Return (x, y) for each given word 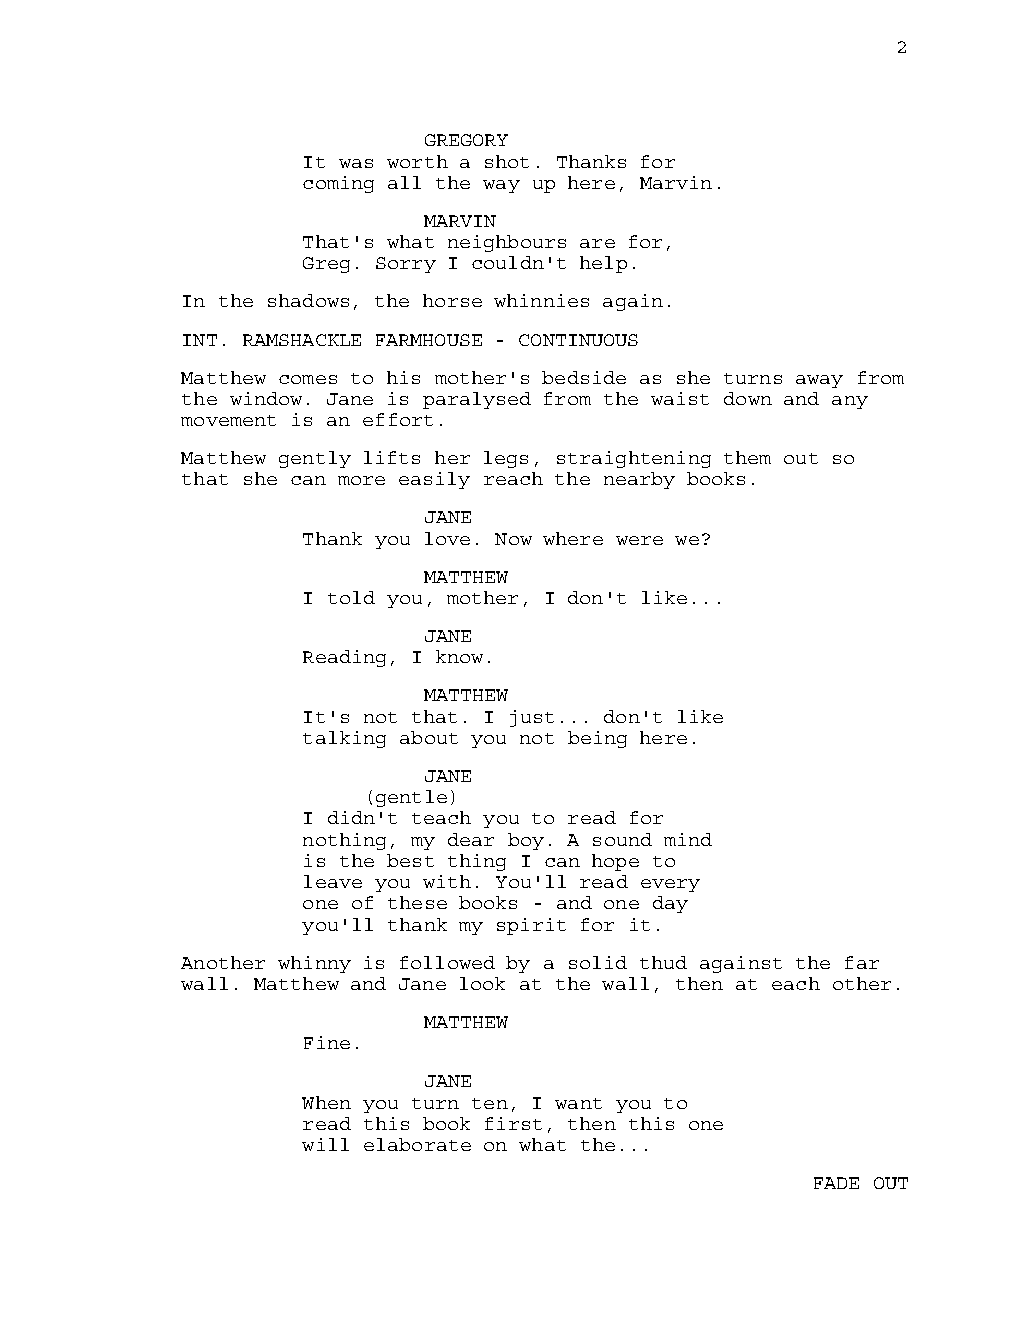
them (747, 457)
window (266, 398)
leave (333, 881)
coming (338, 184)
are (597, 243)
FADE (836, 1183)
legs (506, 459)
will (325, 1144)
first (513, 1123)
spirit (531, 926)
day (670, 904)
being (597, 739)
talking (344, 739)
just (532, 718)
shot (507, 161)
